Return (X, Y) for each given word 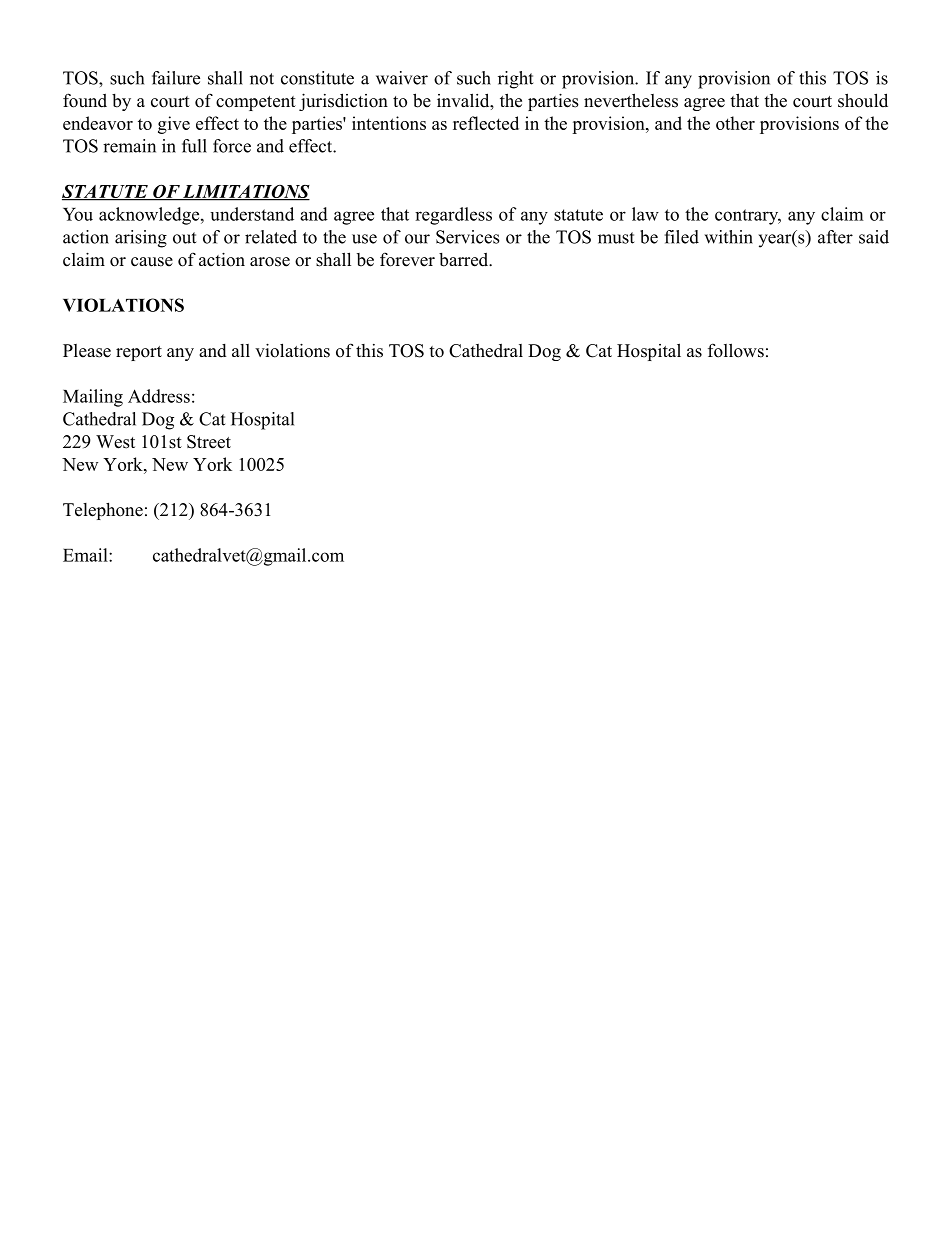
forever (407, 259)
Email (86, 555)
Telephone (103, 511)
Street (209, 442)
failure (176, 78)
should (863, 100)
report (139, 353)
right (515, 80)
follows (736, 350)
